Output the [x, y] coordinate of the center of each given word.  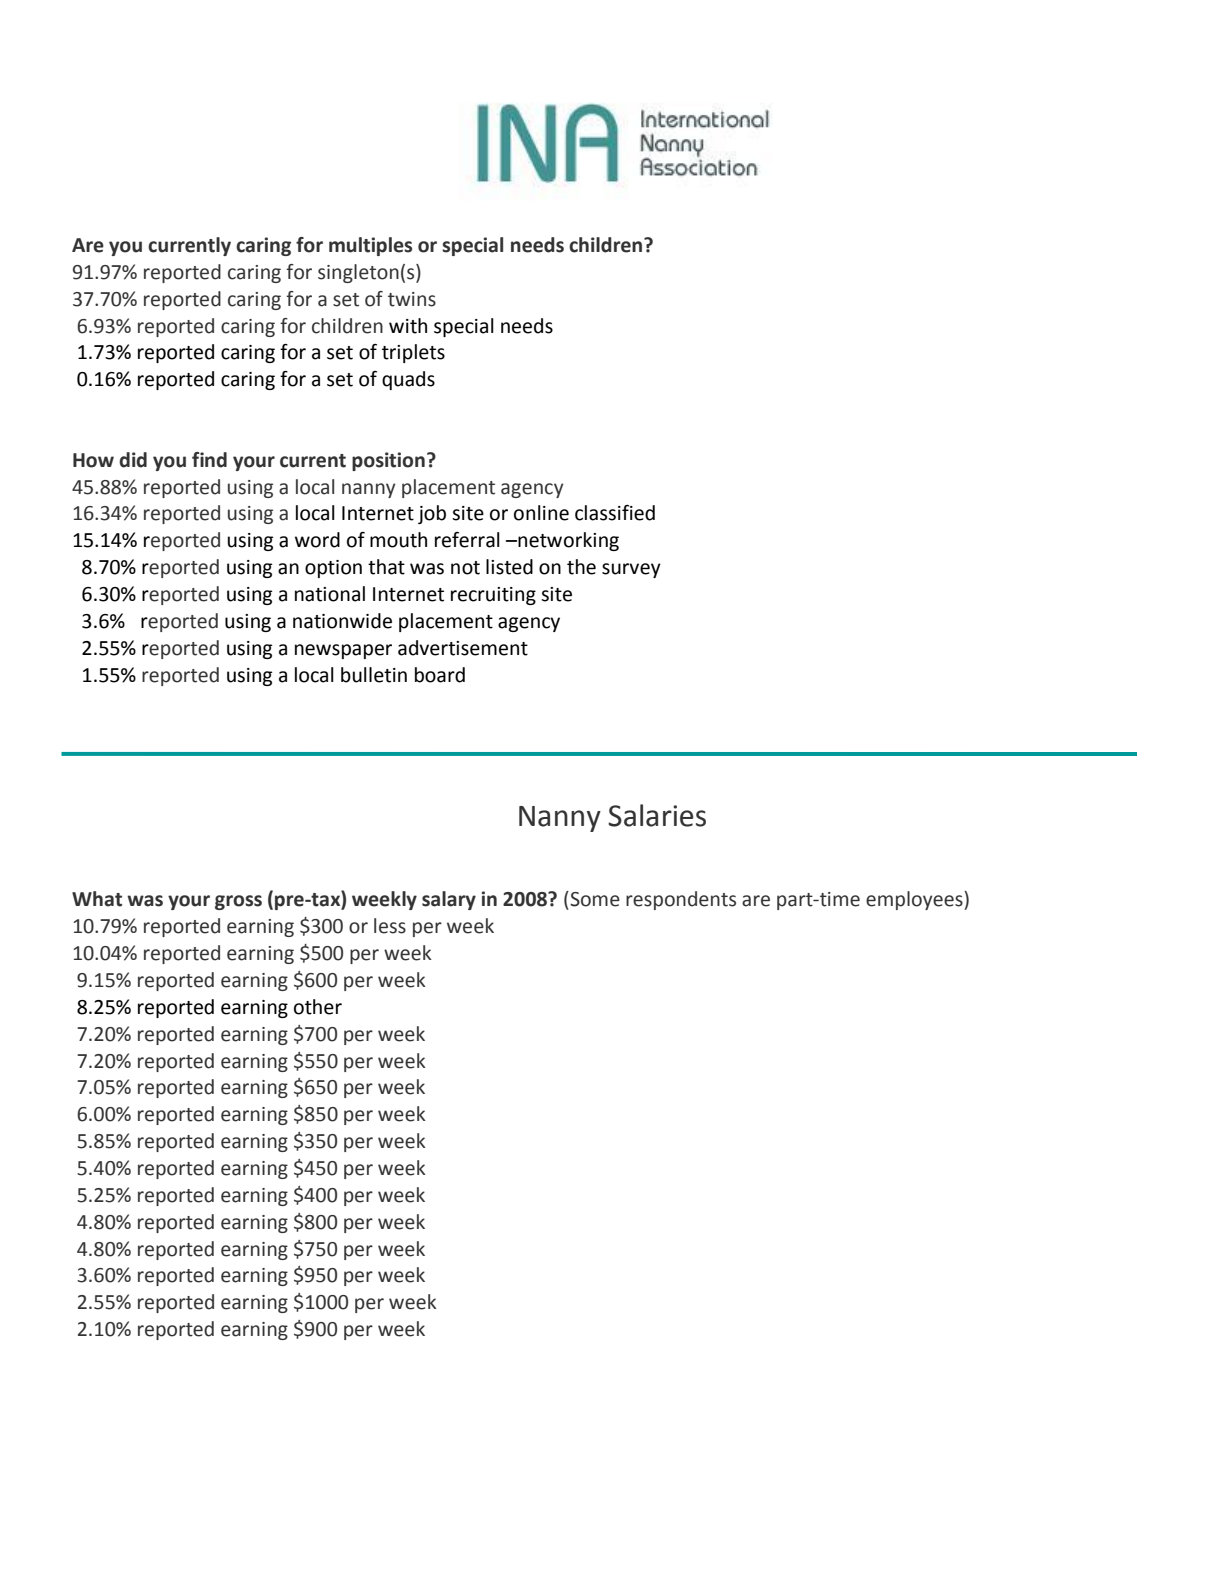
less [390, 926]
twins [412, 299]
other [318, 1007]
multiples [370, 246]
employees [915, 900]
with [408, 326]
